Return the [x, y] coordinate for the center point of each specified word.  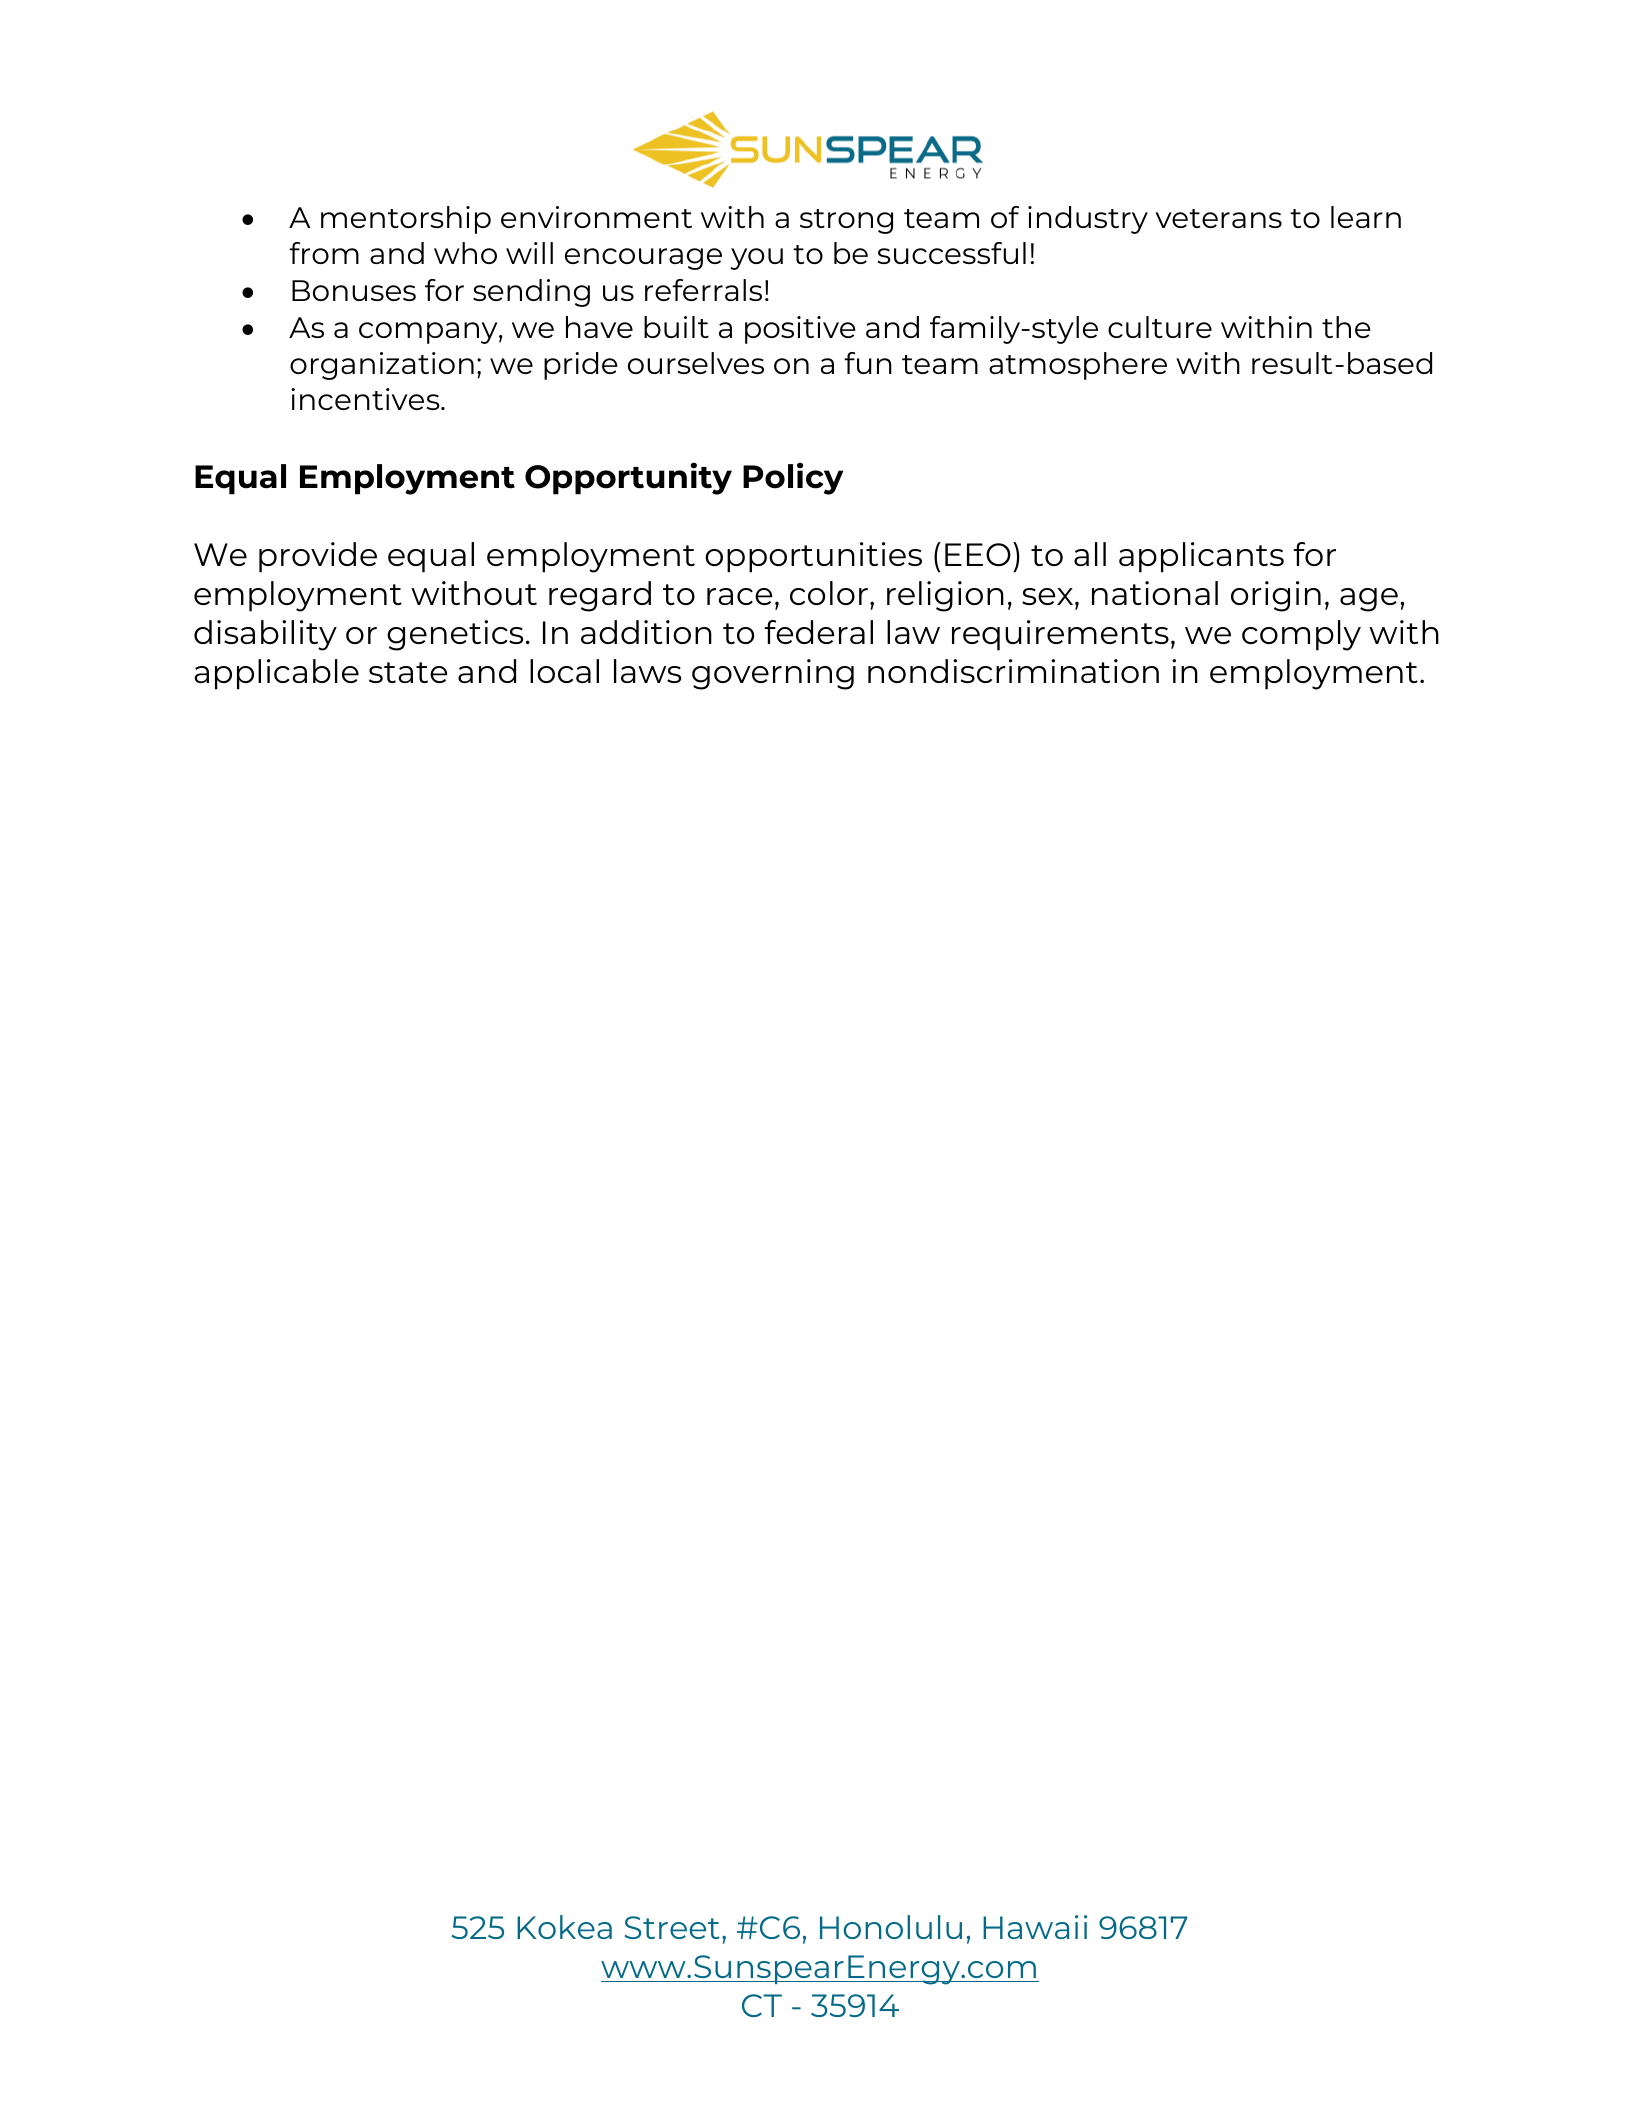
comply [1301, 635]
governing [773, 674]
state [408, 672]
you [756, 259]
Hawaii [1035, 1927]
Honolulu [891, 1927]
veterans [1218, 218]
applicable [277, 674]
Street [672, 1927]
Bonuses [354, 290]
